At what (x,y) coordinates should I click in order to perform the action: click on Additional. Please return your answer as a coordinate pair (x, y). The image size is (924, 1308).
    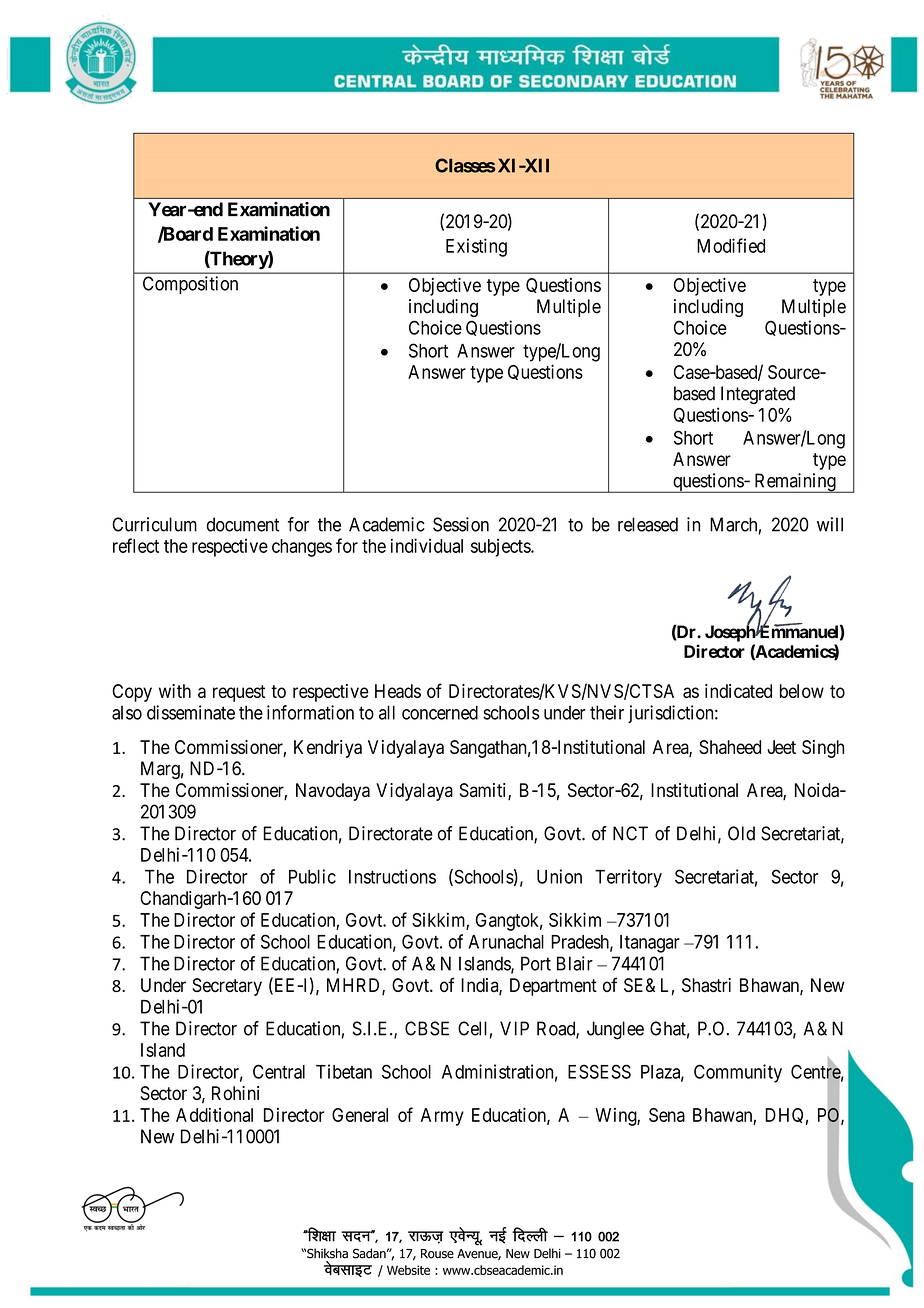
    Looking at the image, I should click on (214, 1115).
